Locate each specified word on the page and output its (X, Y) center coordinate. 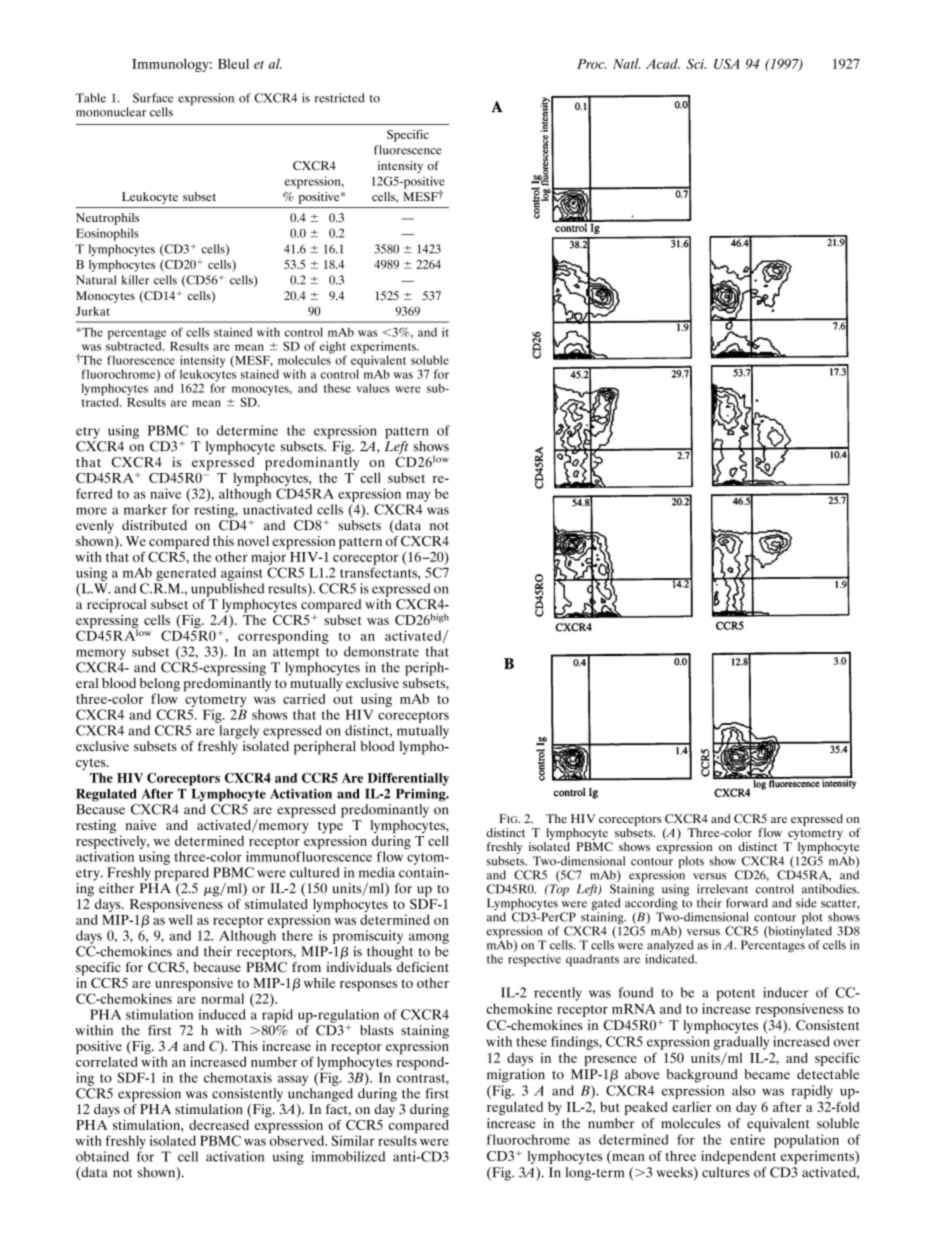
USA (727, 64)
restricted (339, 98)
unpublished (227, 590)
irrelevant (722, 889)
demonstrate (381, 651)
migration (516, 1076)
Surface (153, 98)
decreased (220, 1123)
